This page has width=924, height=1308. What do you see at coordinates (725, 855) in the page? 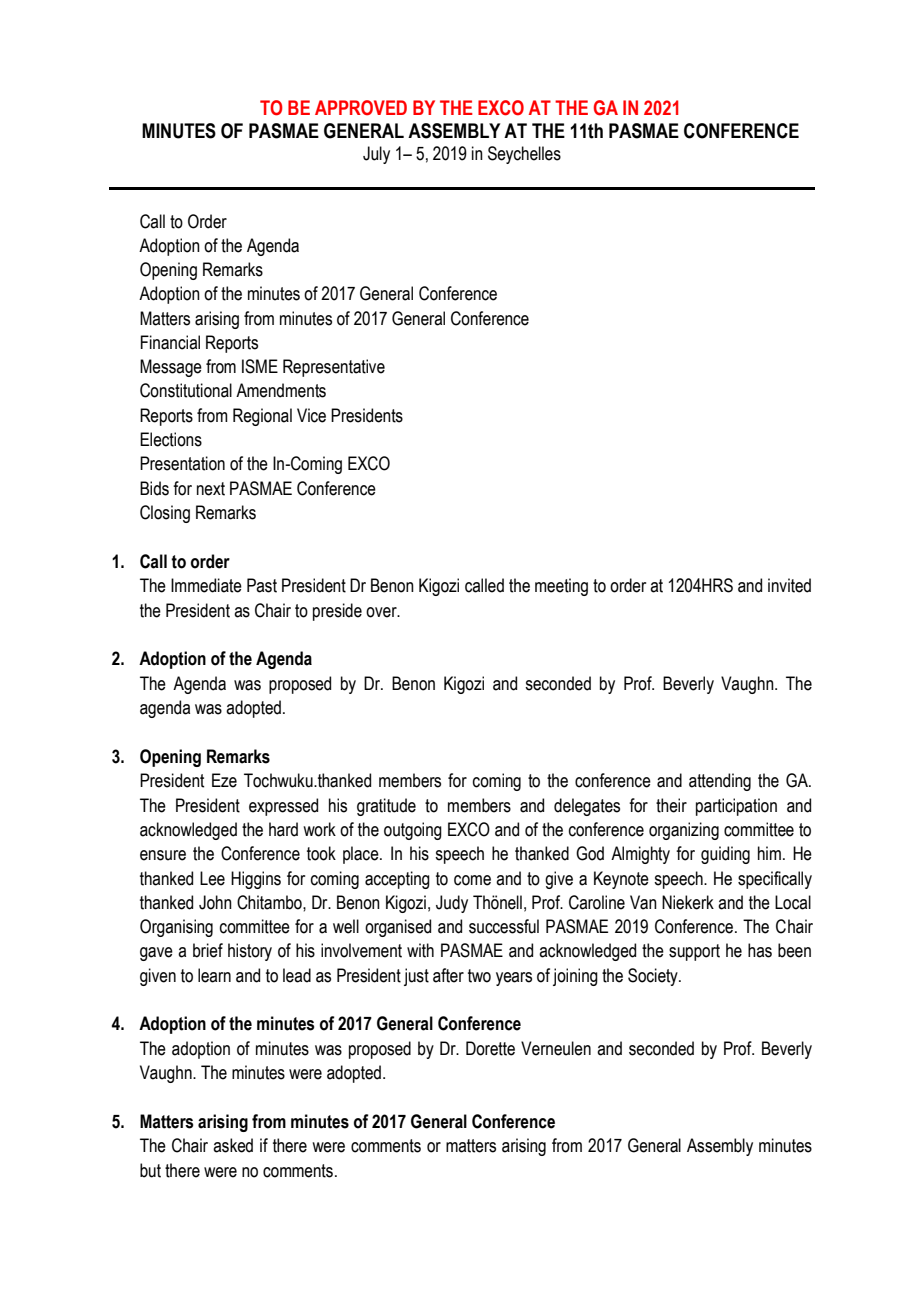
I see `guiding` at bounding box center [725, 855].
